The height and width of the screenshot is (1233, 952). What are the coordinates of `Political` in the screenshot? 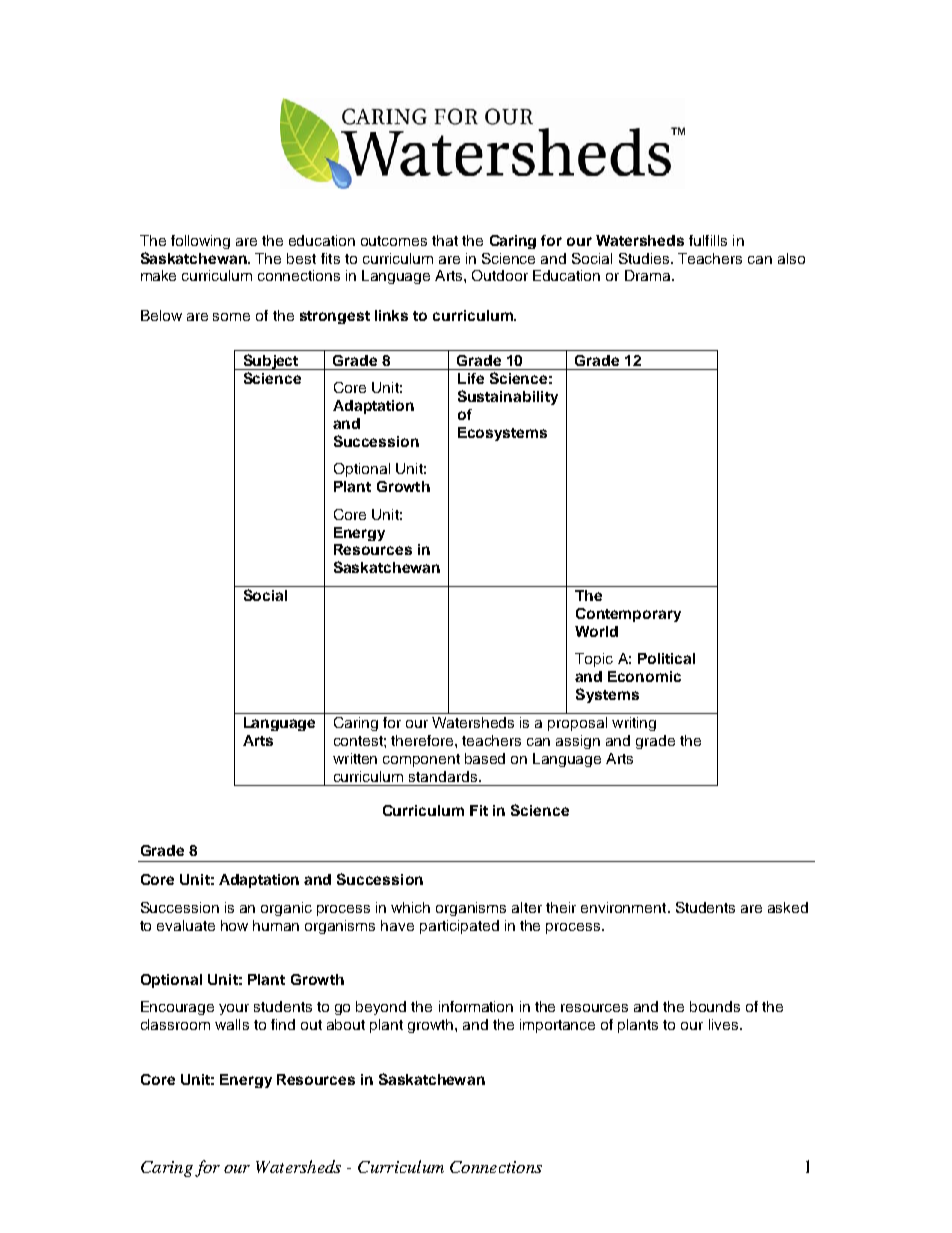 It's located at (666, 658).
